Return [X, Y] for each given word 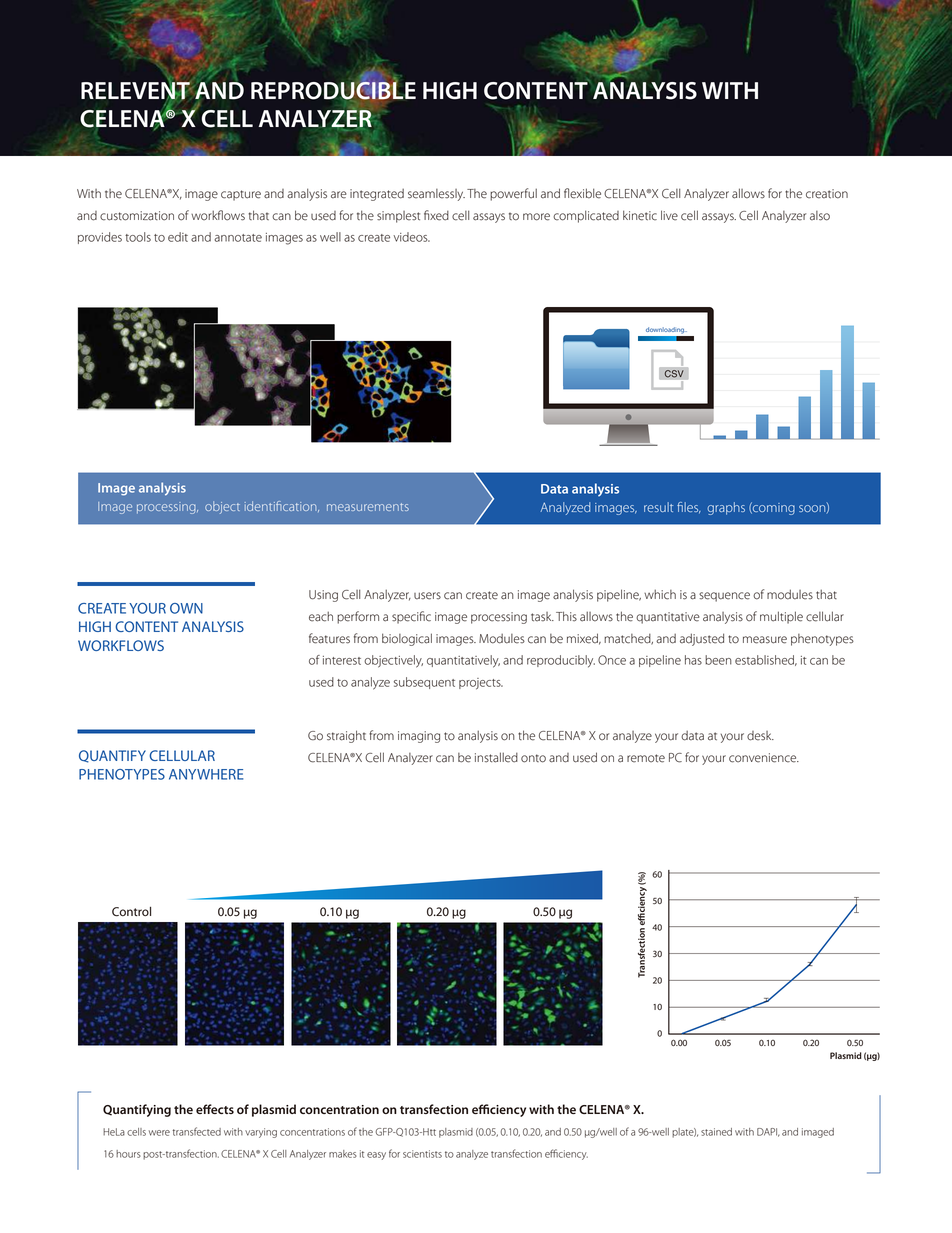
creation [827, 194]
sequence [724, 597]
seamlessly [436, 195]
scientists [422, 1154]
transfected [197, 1131]
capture [241, 195]
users [427, 596]
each [321, 616]
